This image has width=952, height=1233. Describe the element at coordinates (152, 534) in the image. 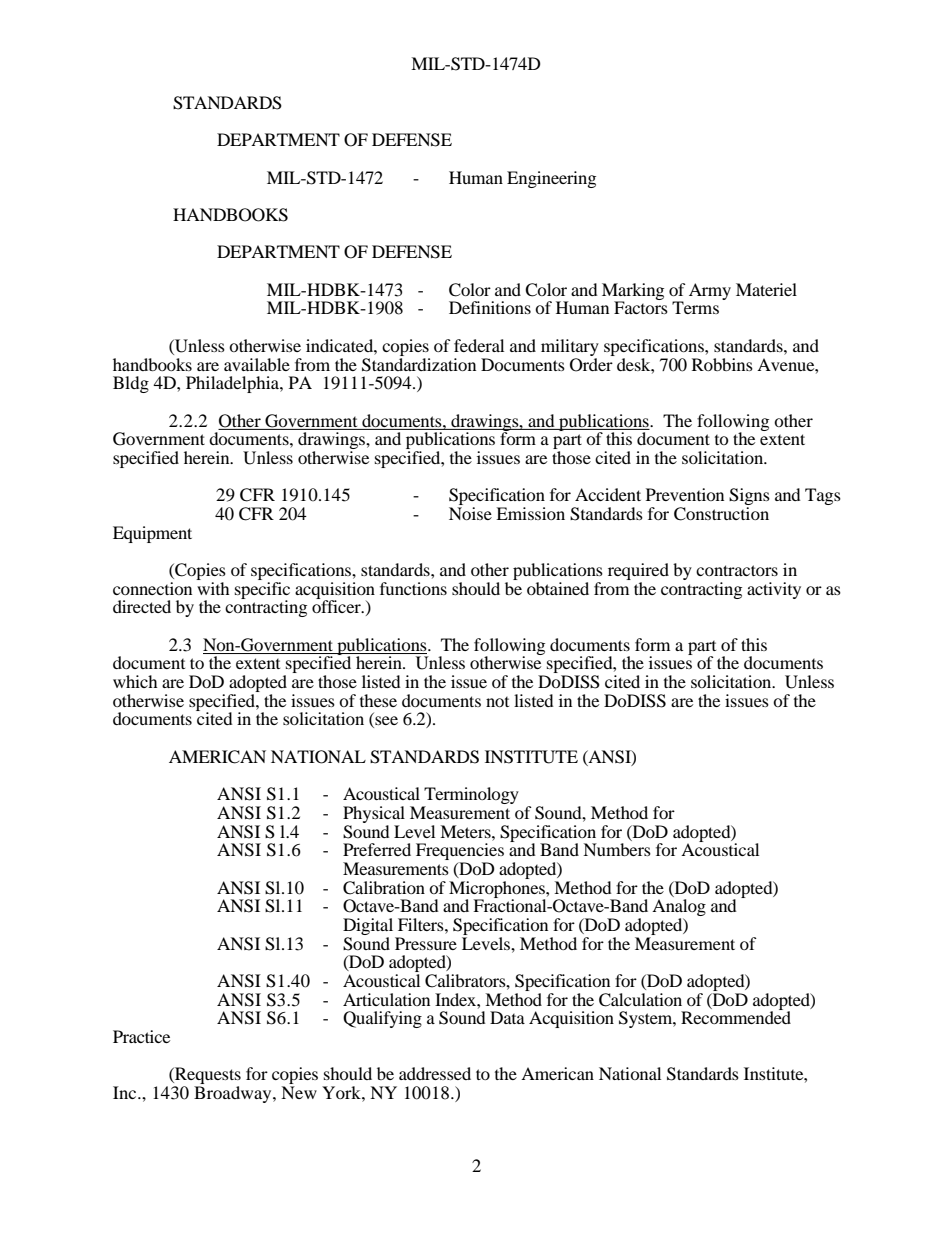

I see `Equipment` at that location.
